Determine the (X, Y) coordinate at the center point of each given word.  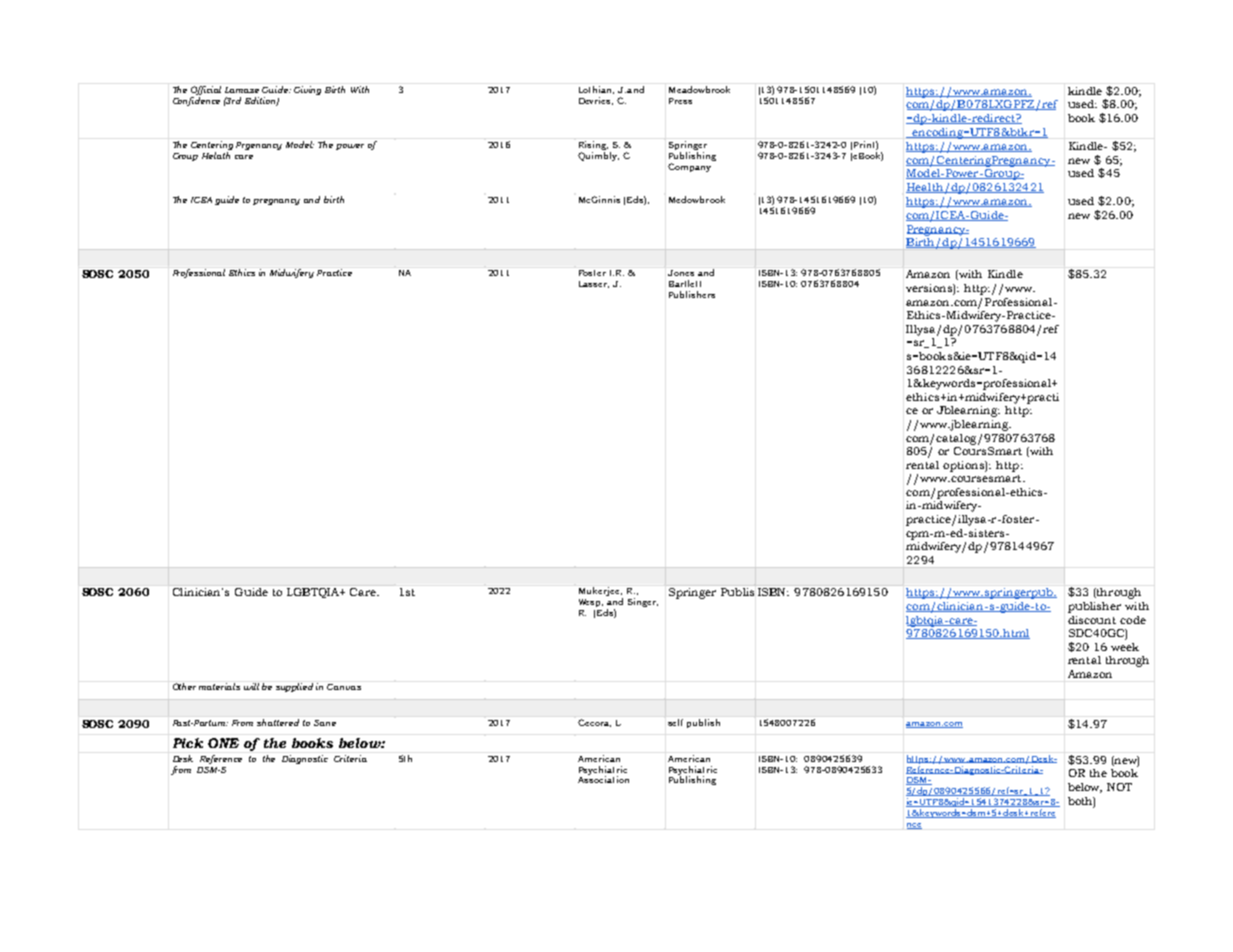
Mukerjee (600, 591)
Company (689, 167)
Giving (307, 90)
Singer (643, 602)
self (675, 722)
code (1133, 620)
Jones (681, 273)
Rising (593, 145)
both (1081, 802)
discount (1092, 620)
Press (680, 101)
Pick (188, 743)
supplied (294, 687)
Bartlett (685, 283)
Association (603, 778)
